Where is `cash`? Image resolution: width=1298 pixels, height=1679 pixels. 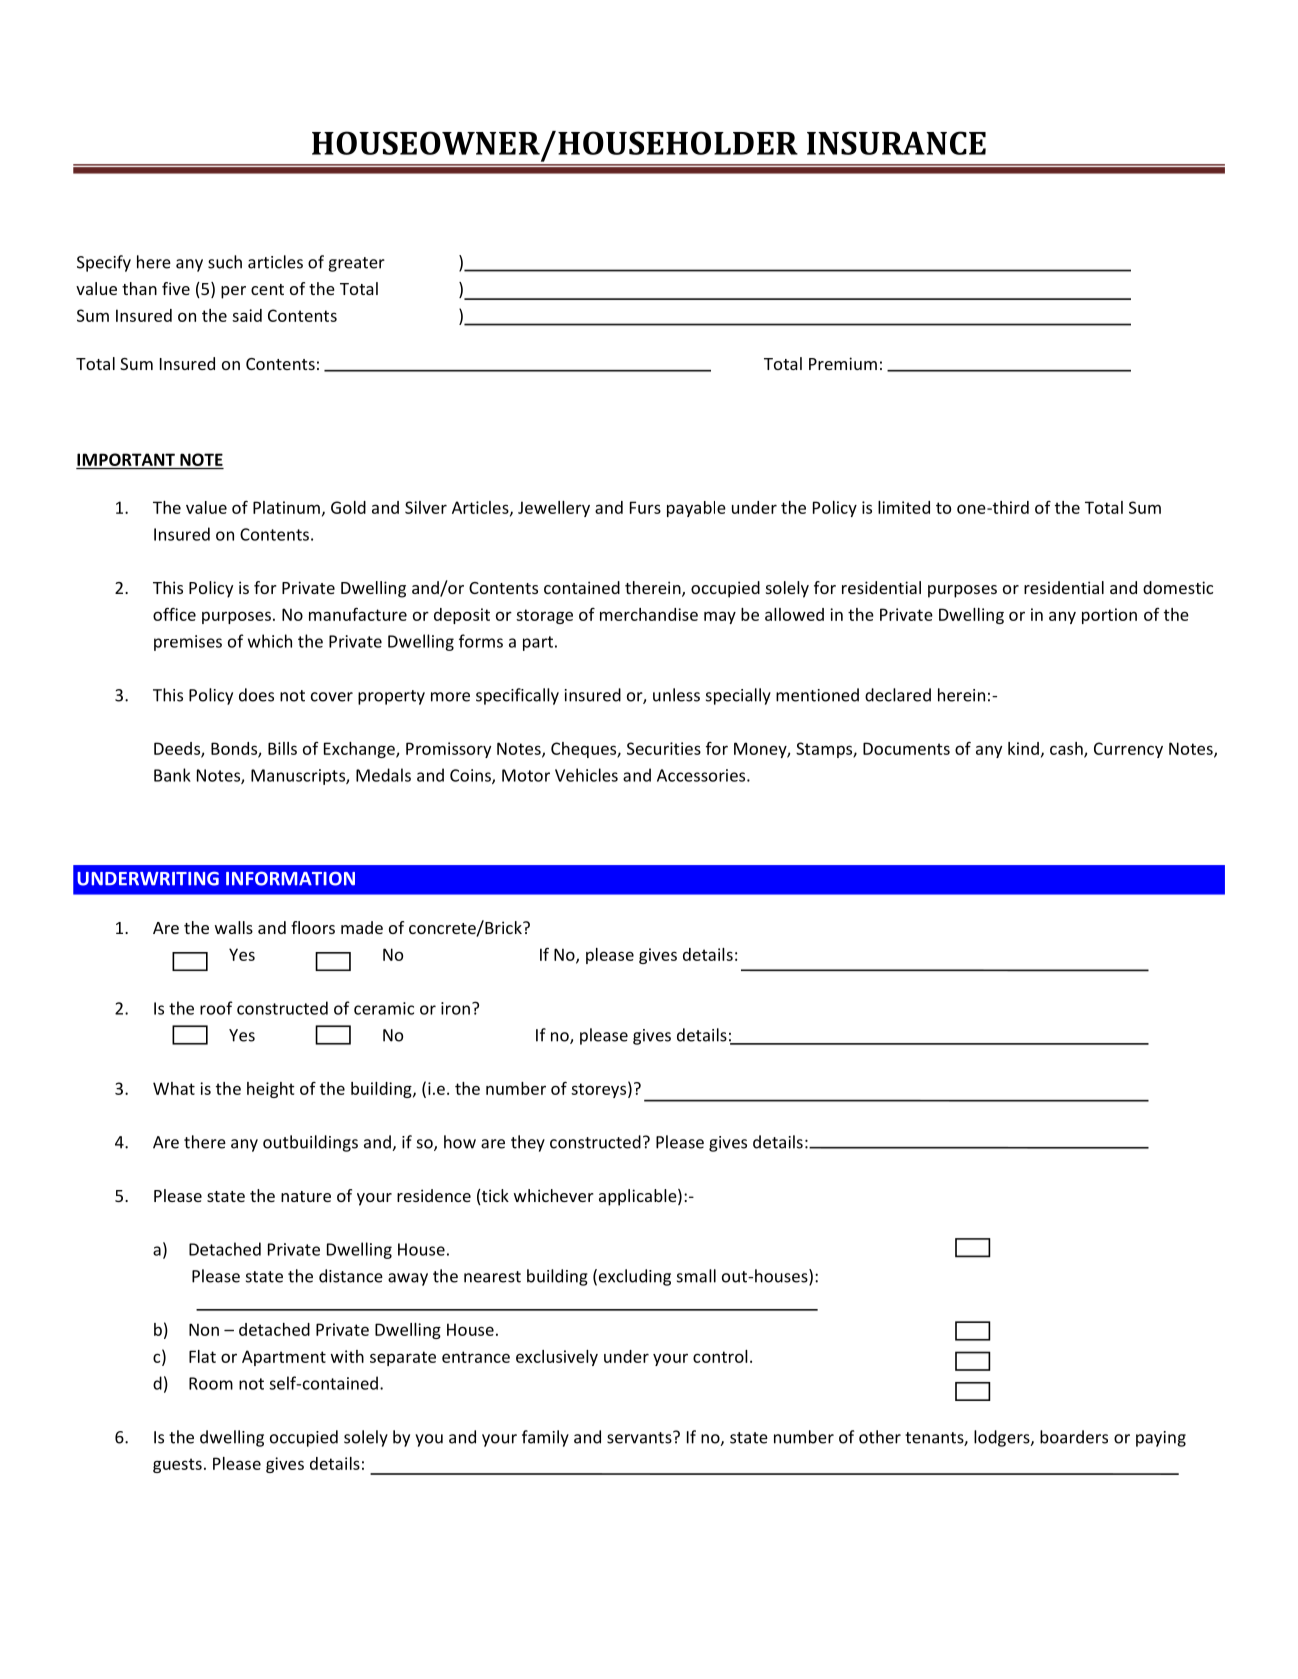
cash is located at coordinates (1067, 749).
